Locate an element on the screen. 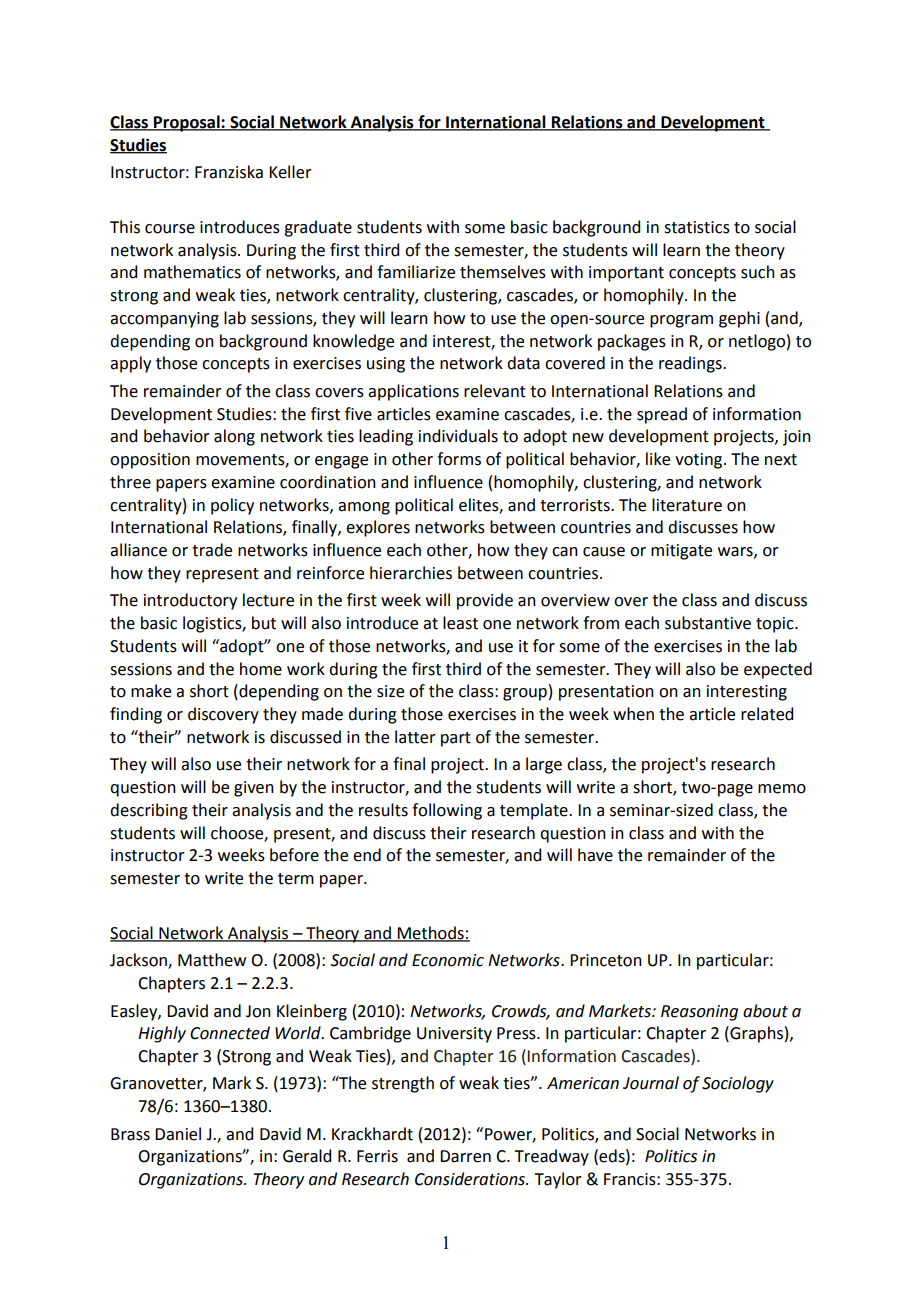 The width and height of the screenshot is (924, 1308). expected is located at coordinates (778, 670).
